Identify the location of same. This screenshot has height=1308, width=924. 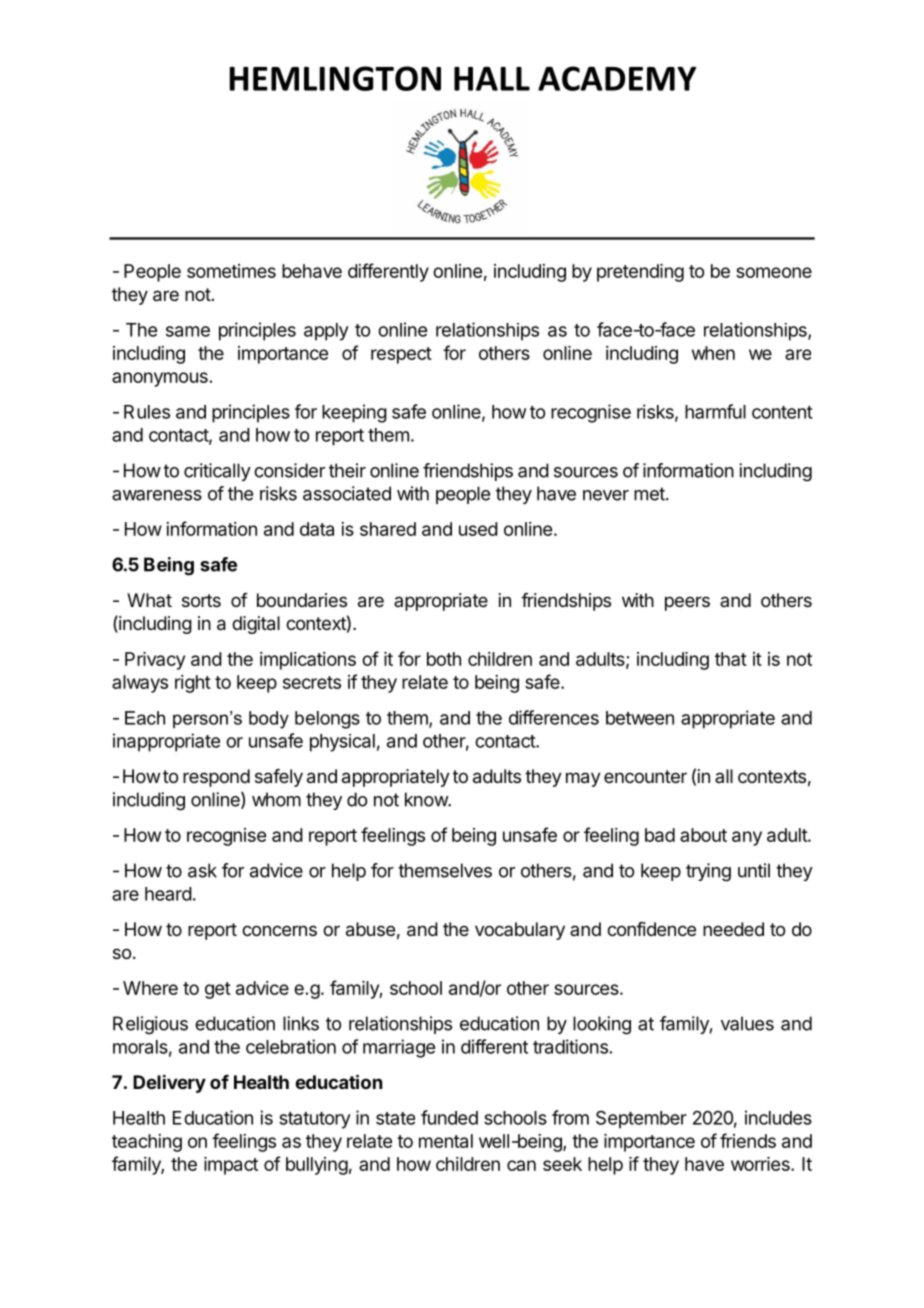
(188, 331).
